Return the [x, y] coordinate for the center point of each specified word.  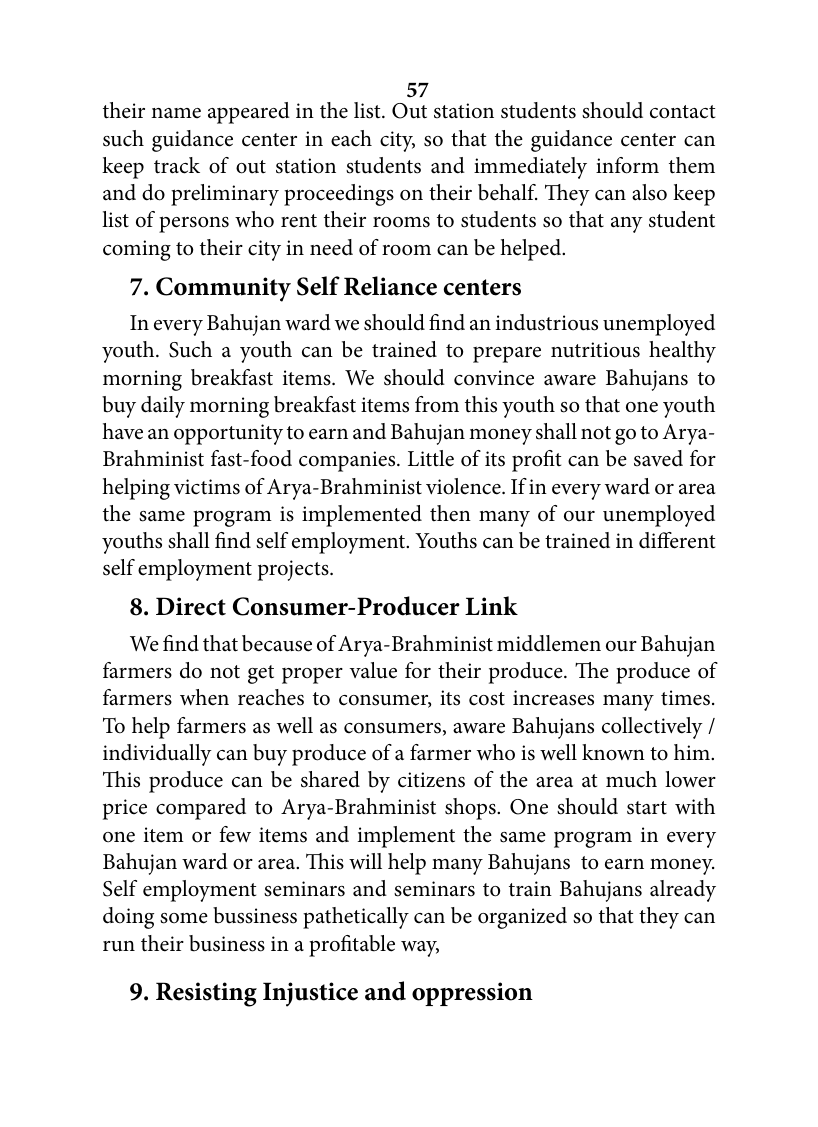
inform [627, 165]
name [176, 113]
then [450, 513]
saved [658, 458]
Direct [191, 606]
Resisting [206, 994]
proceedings [339, 195]
